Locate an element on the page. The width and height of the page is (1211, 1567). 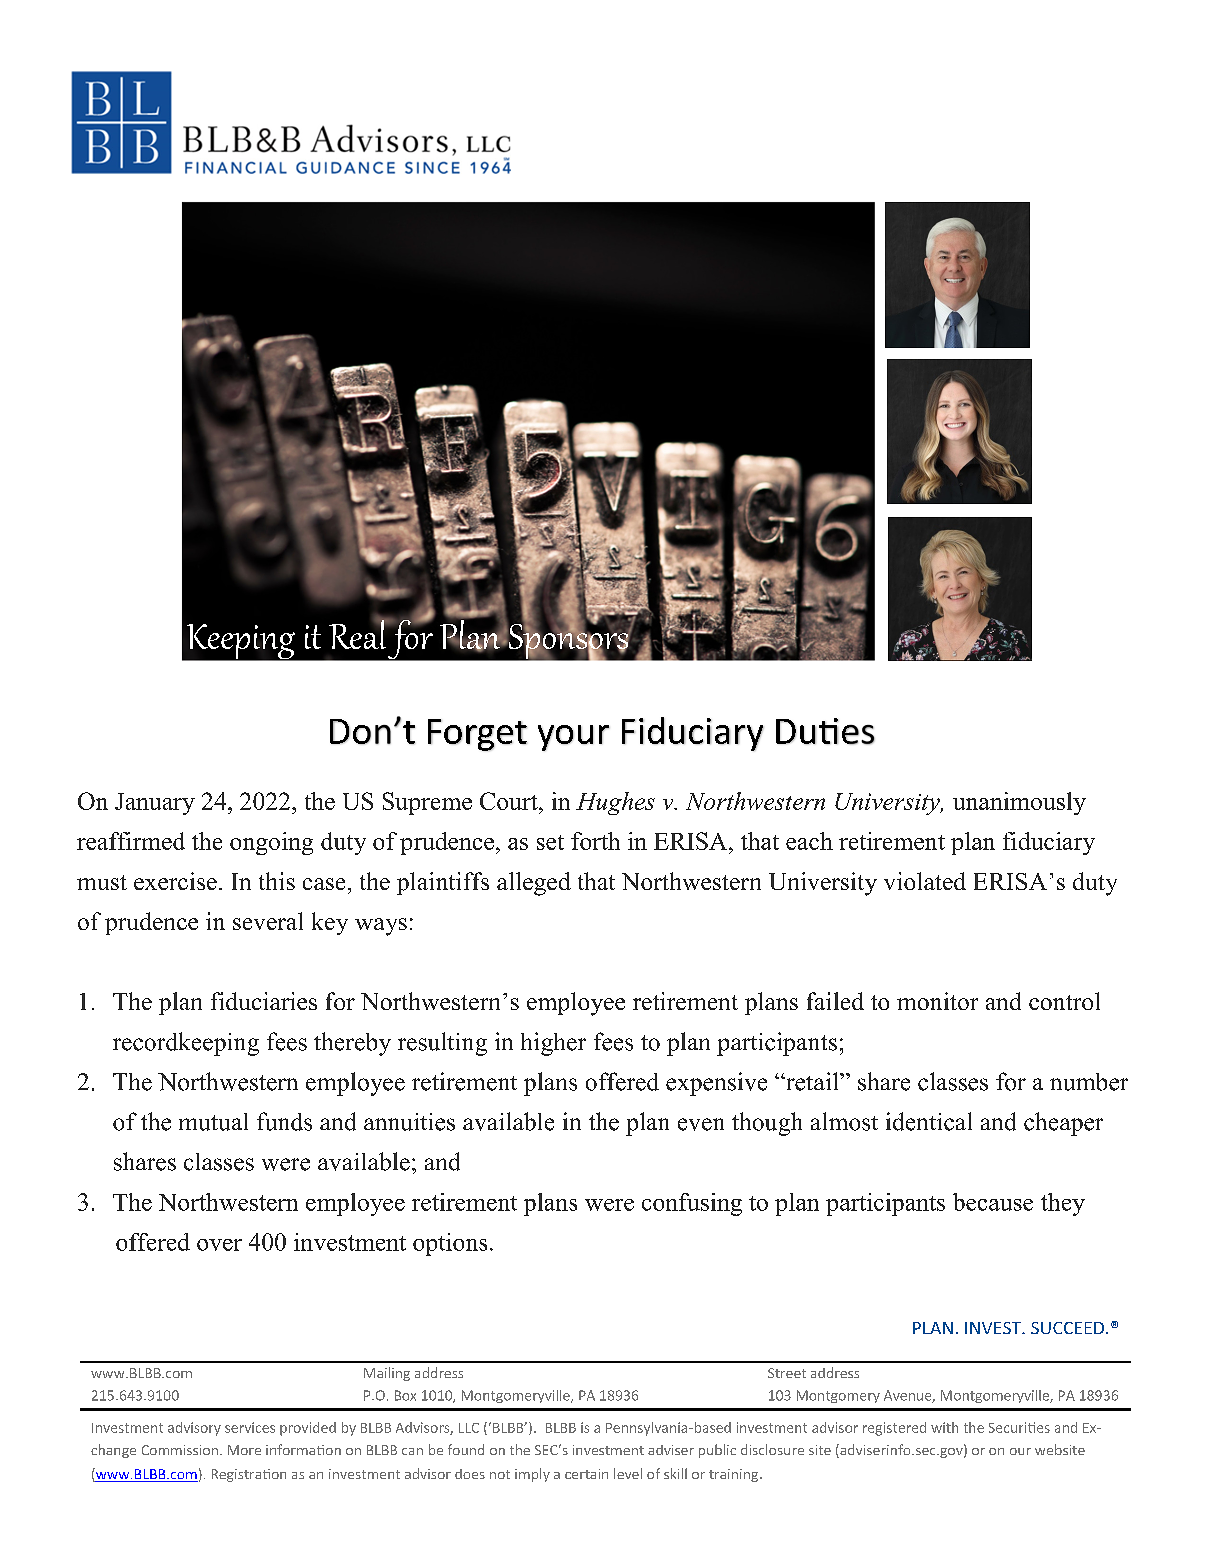
higher is located at coordinates (553, 1044).
